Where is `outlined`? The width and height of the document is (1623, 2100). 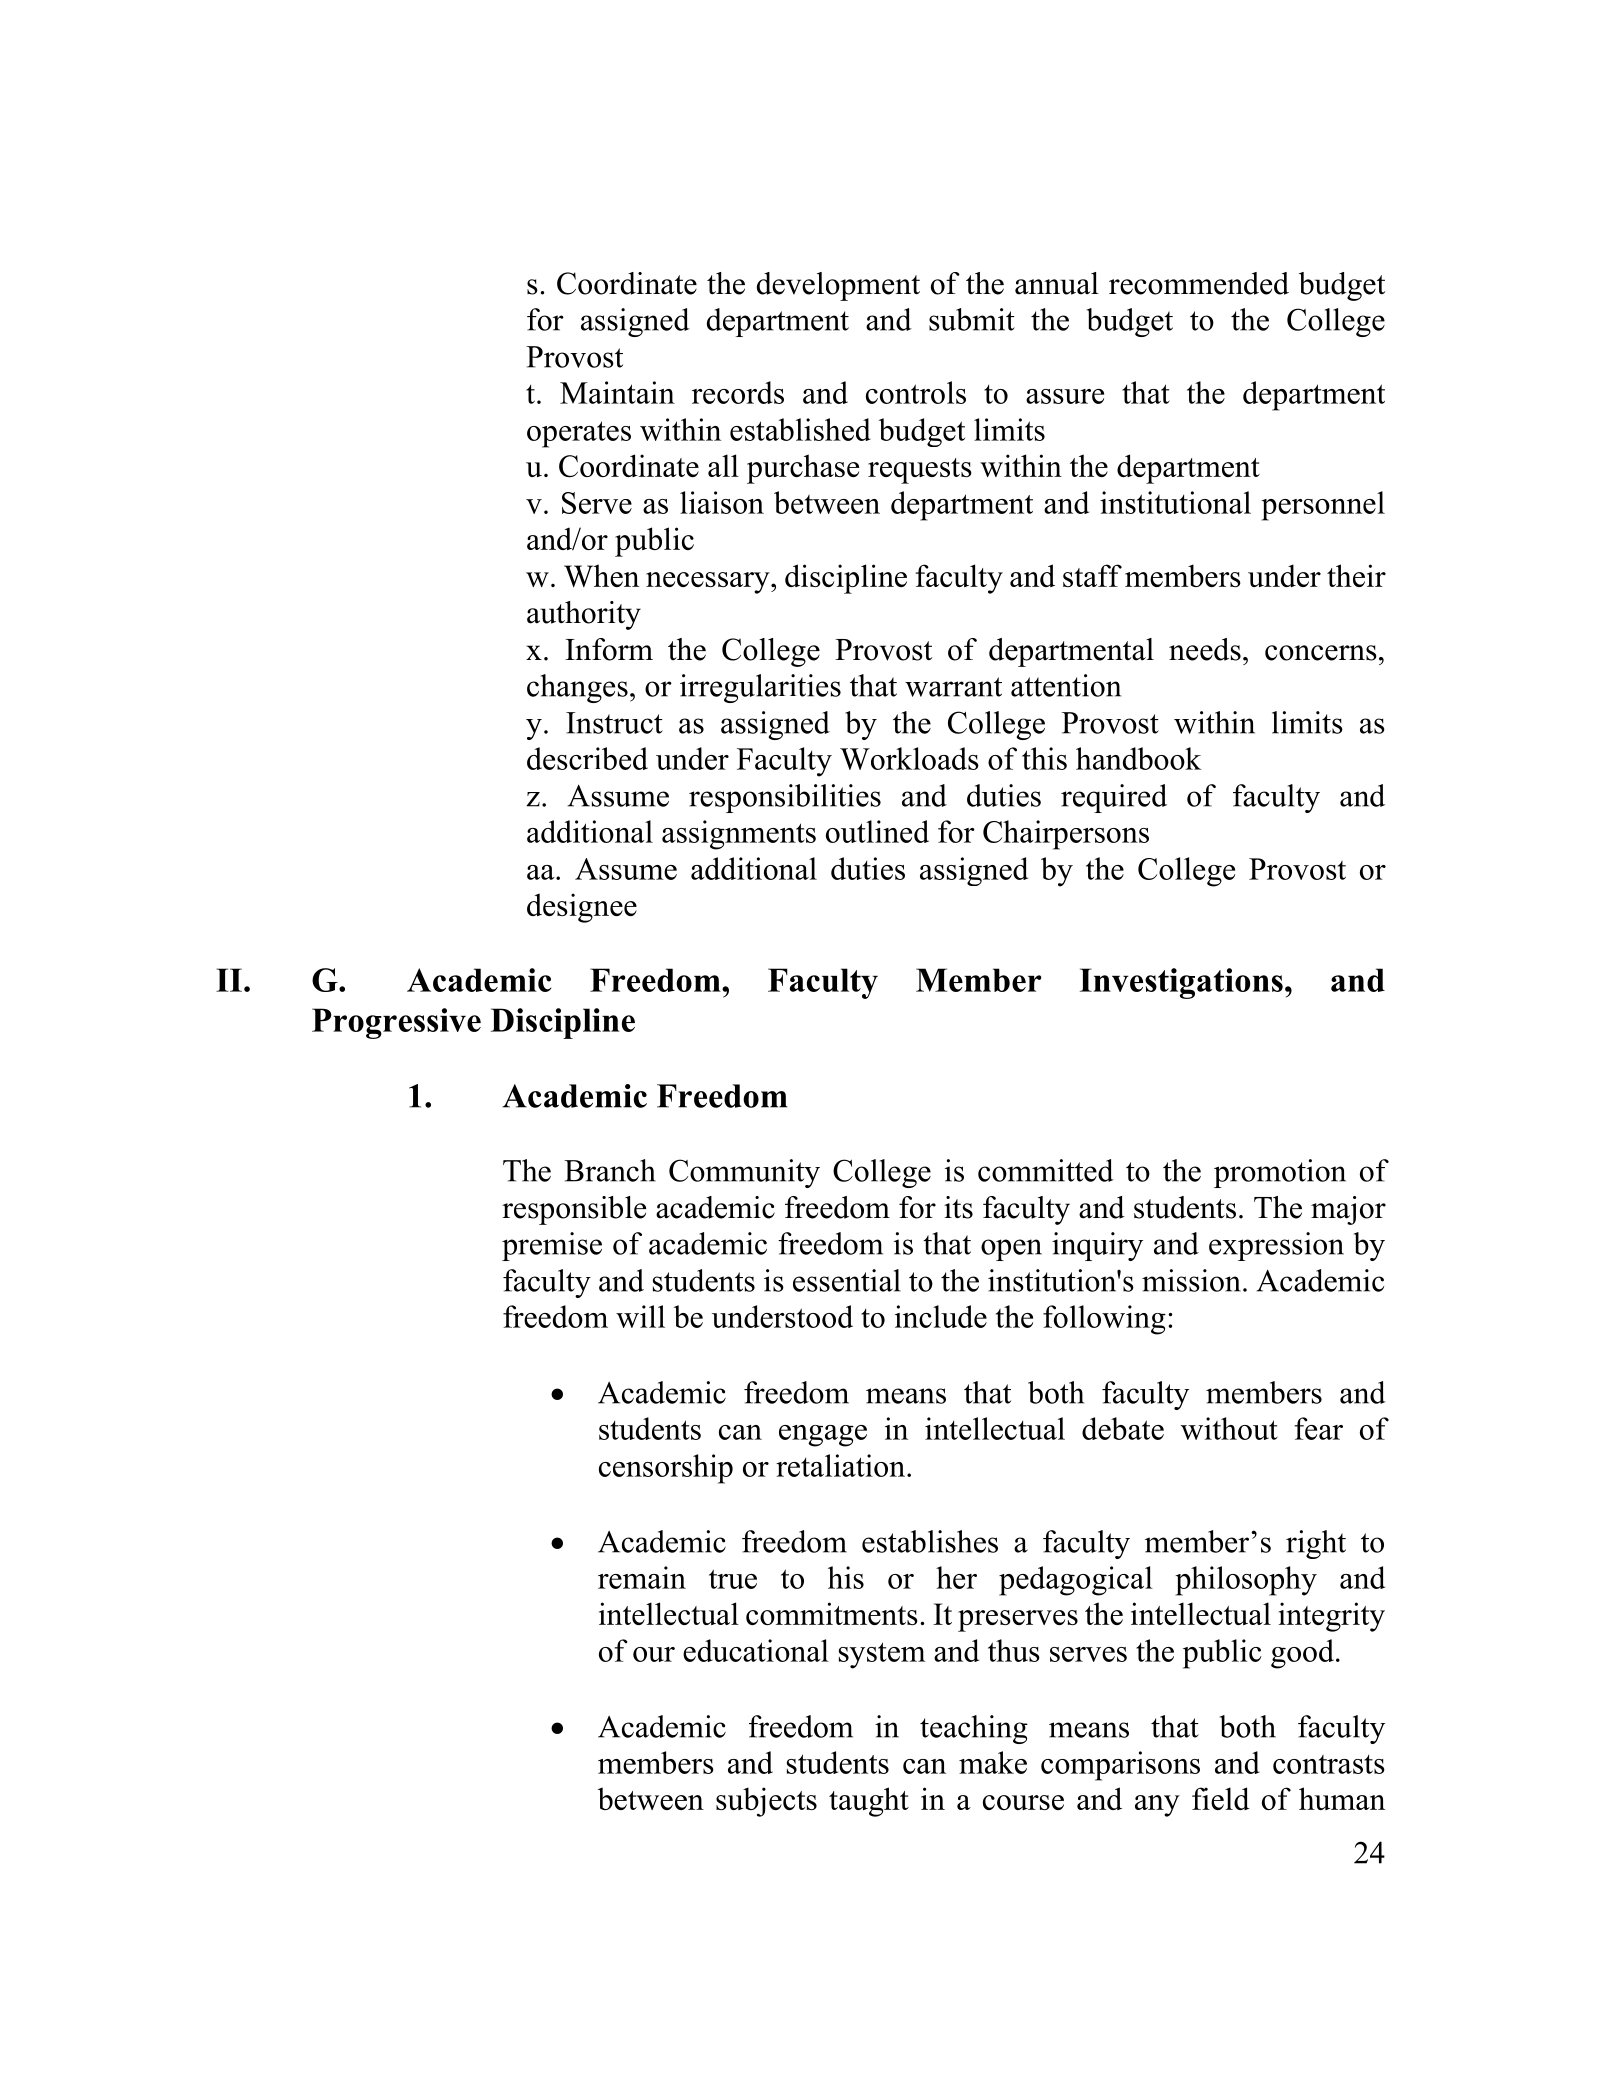 outlined is located at coordinates (877, 831).
